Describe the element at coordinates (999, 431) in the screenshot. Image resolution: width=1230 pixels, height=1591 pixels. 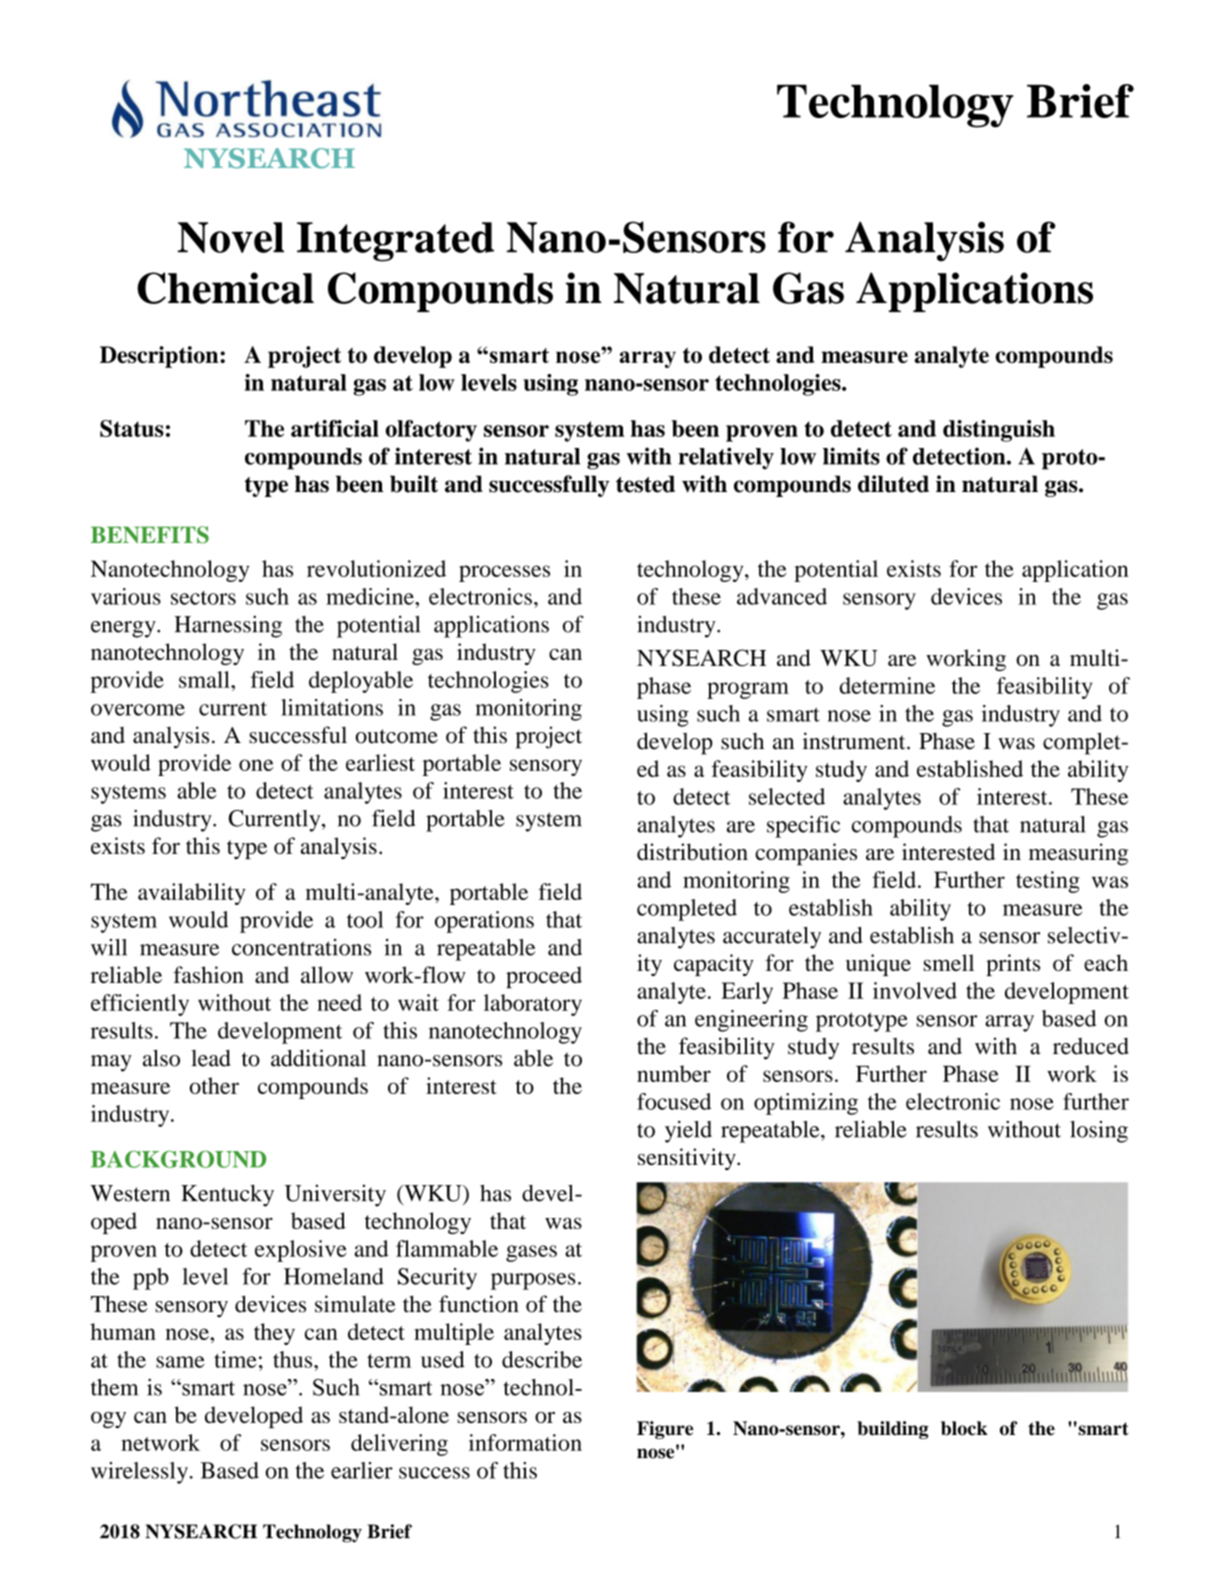
I see `distinguish` at that location.
